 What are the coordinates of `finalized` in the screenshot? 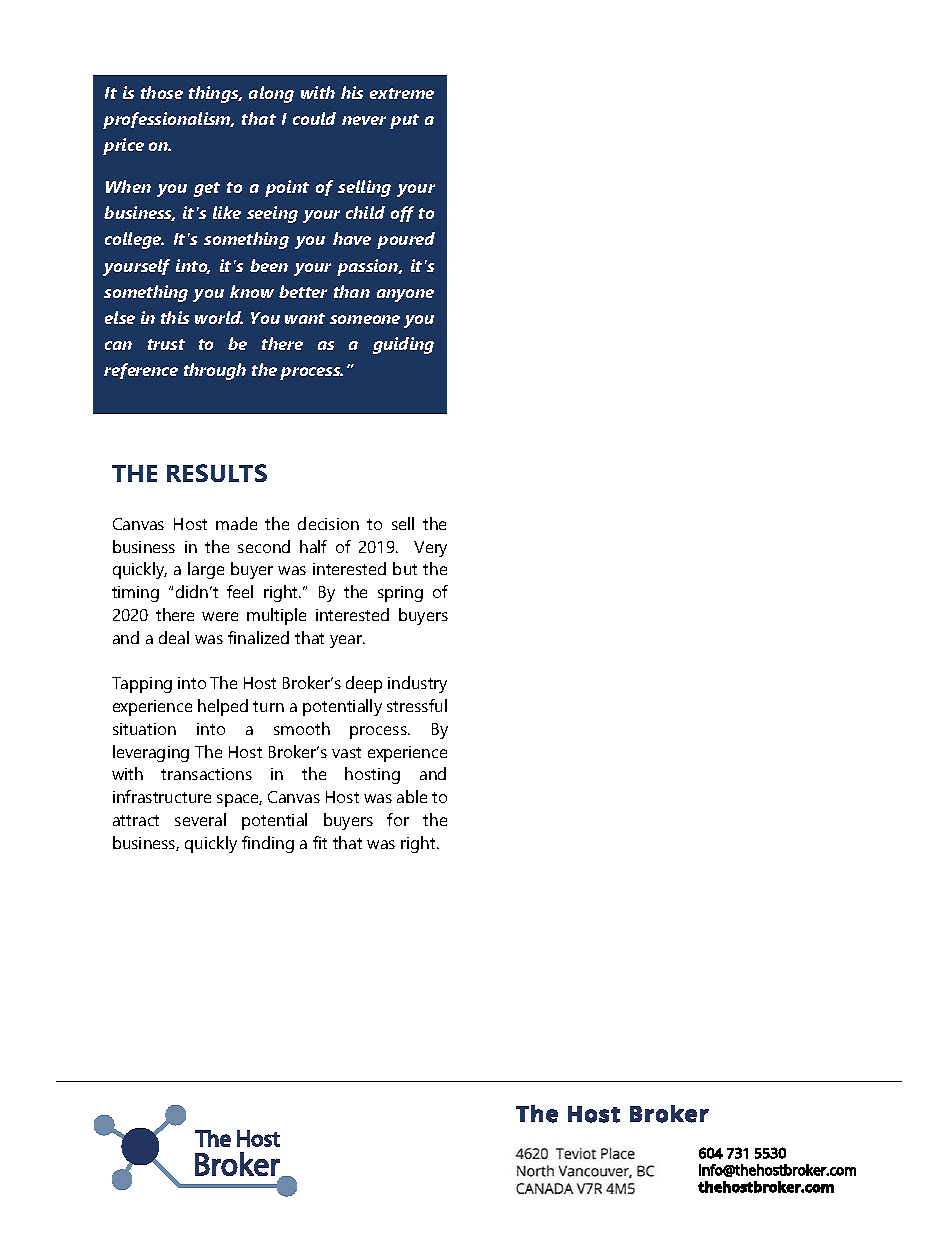 It's located at (258, 637).
